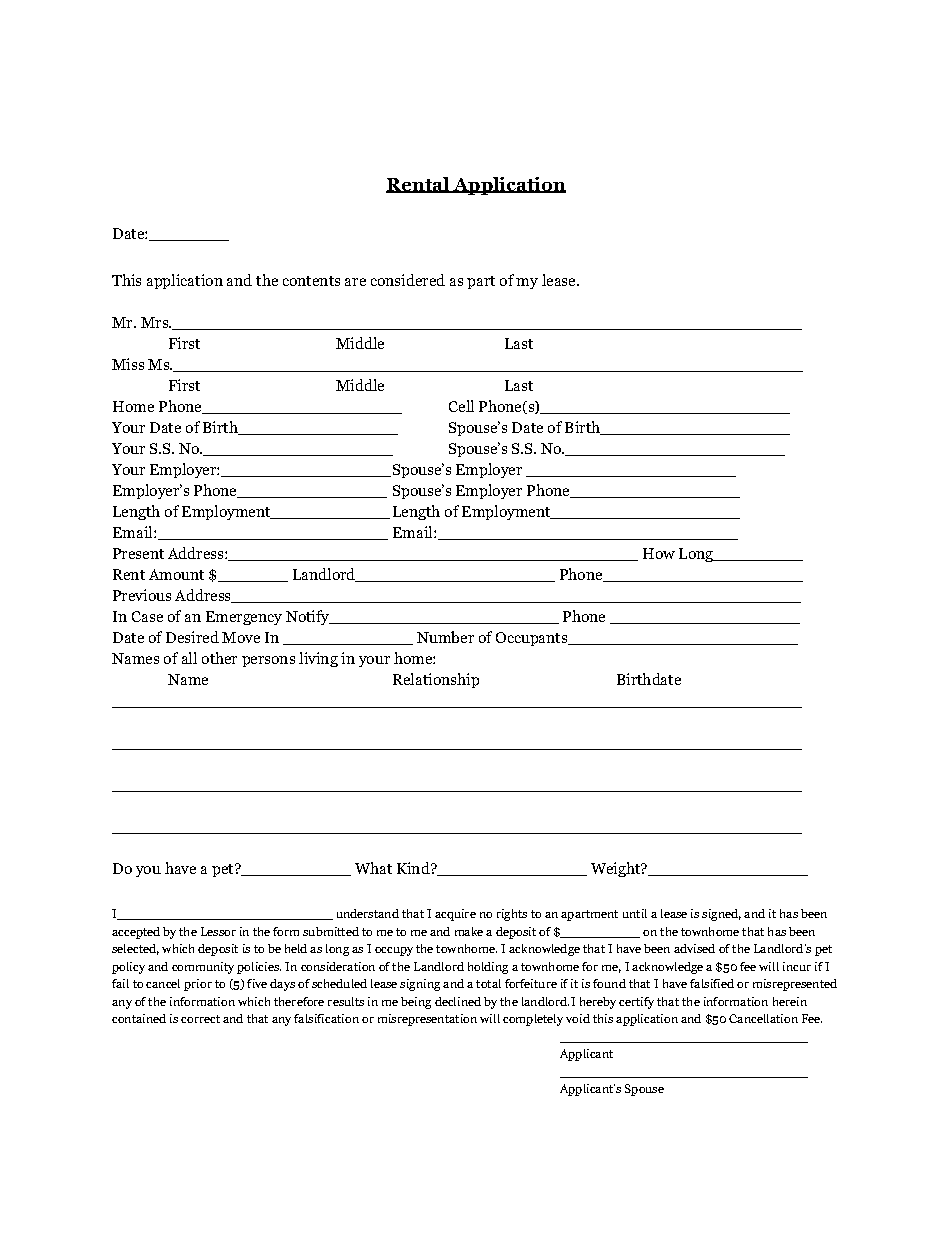 This screenshot has height=1233, width=952. I want to click on falsified, so click(712, 983).
